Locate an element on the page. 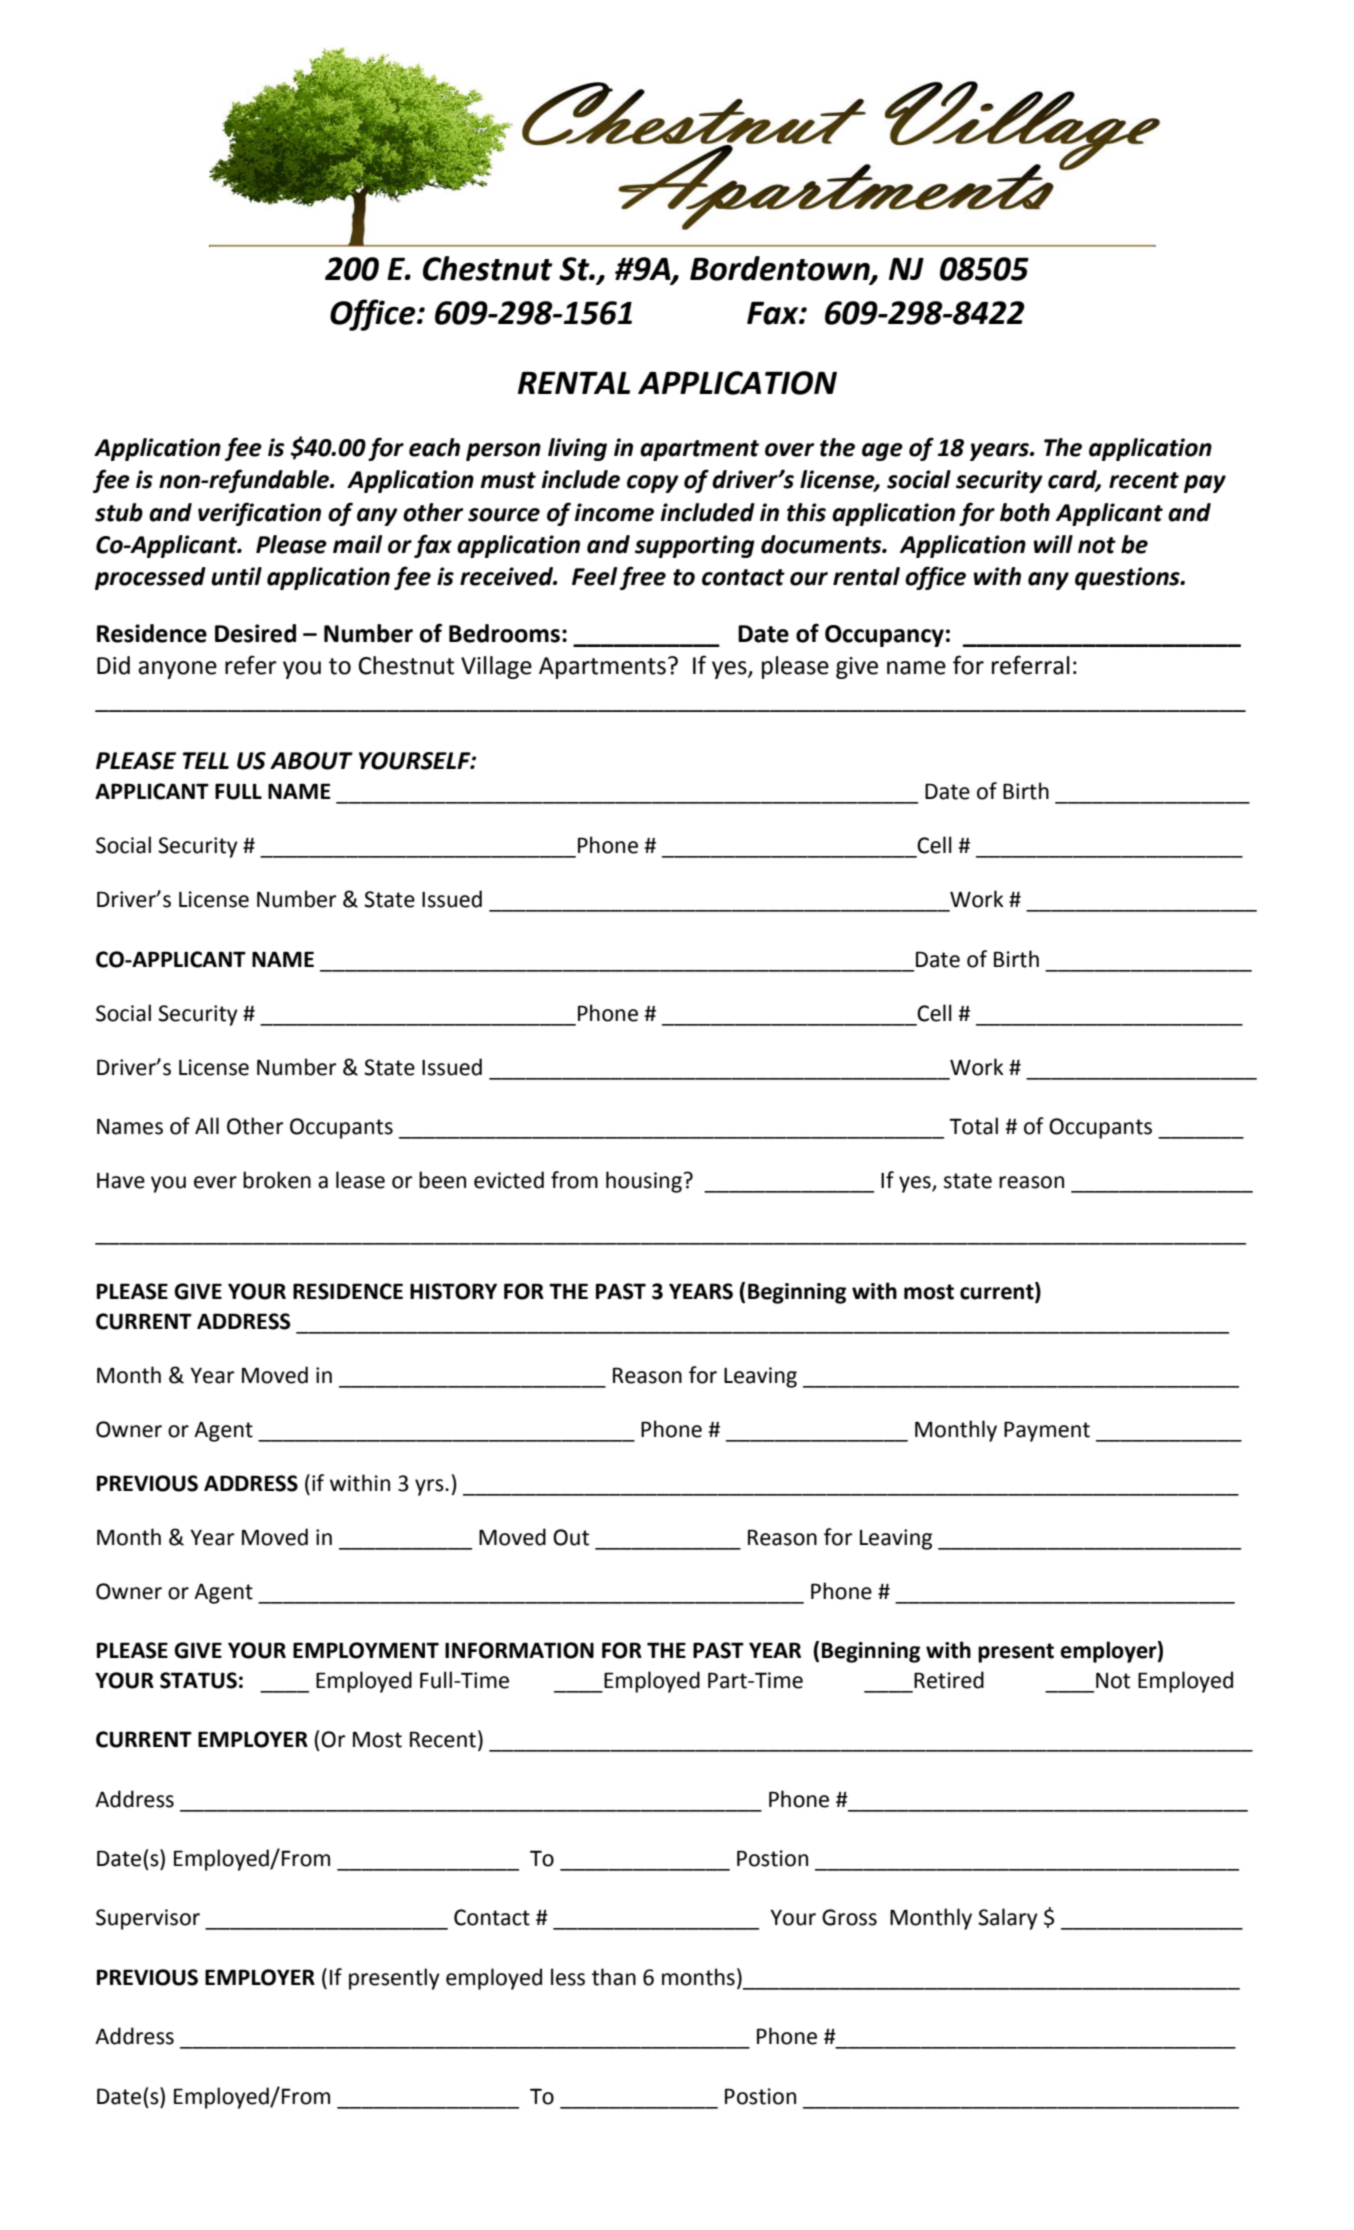 Image resolution: width=1354 pixels, height=2230 pixels. housing is located at coordinates (645, 1182).
